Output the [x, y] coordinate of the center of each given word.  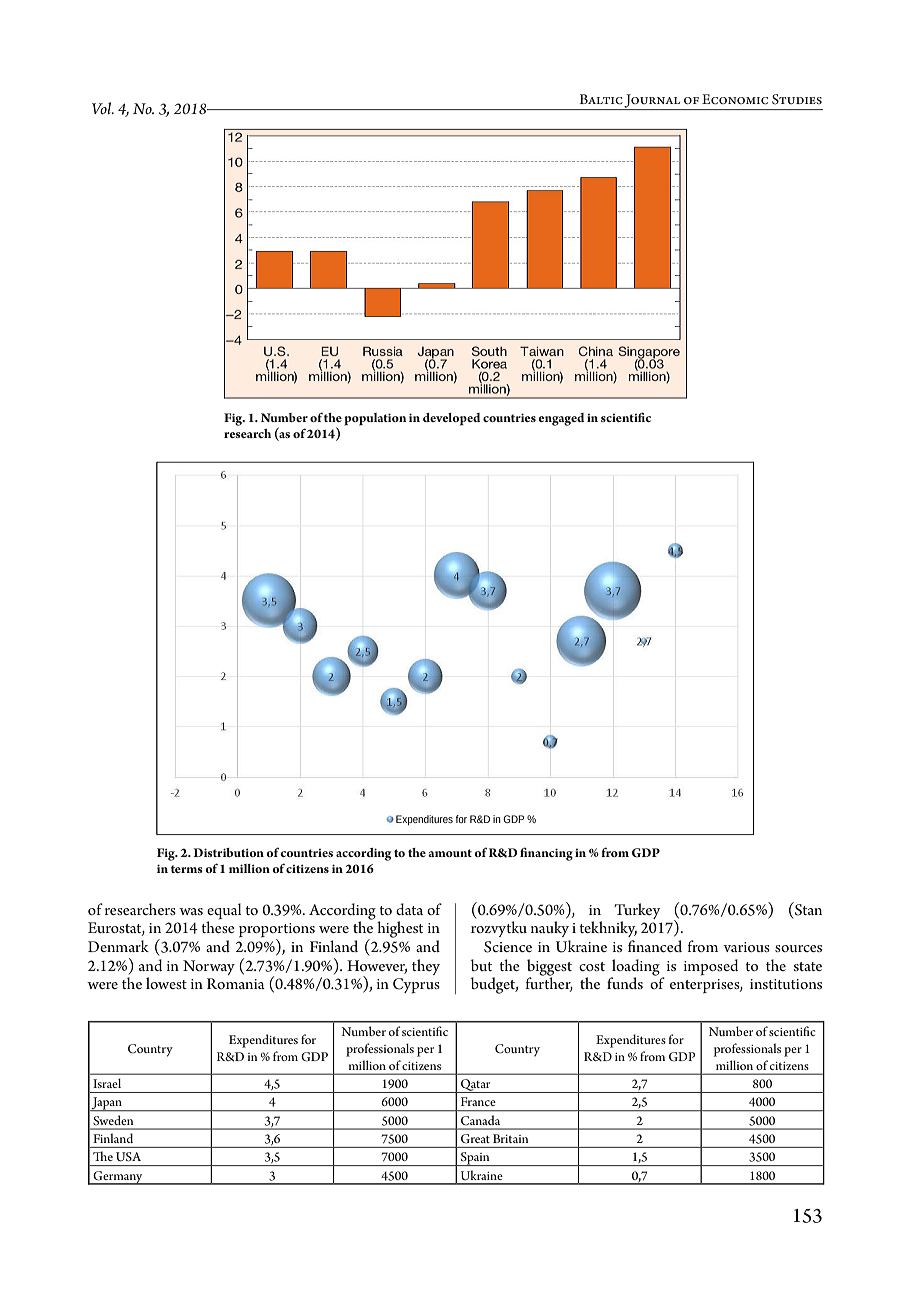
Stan [807, 909]
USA [128, 1157]
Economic [735, 99]
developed [451, 419]
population [375, 419]
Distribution [228, 852]
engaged [561, 419]
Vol [103, 108]
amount [450, 853]
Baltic [601, 99]
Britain [510, 1138]
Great [475, 1138]
